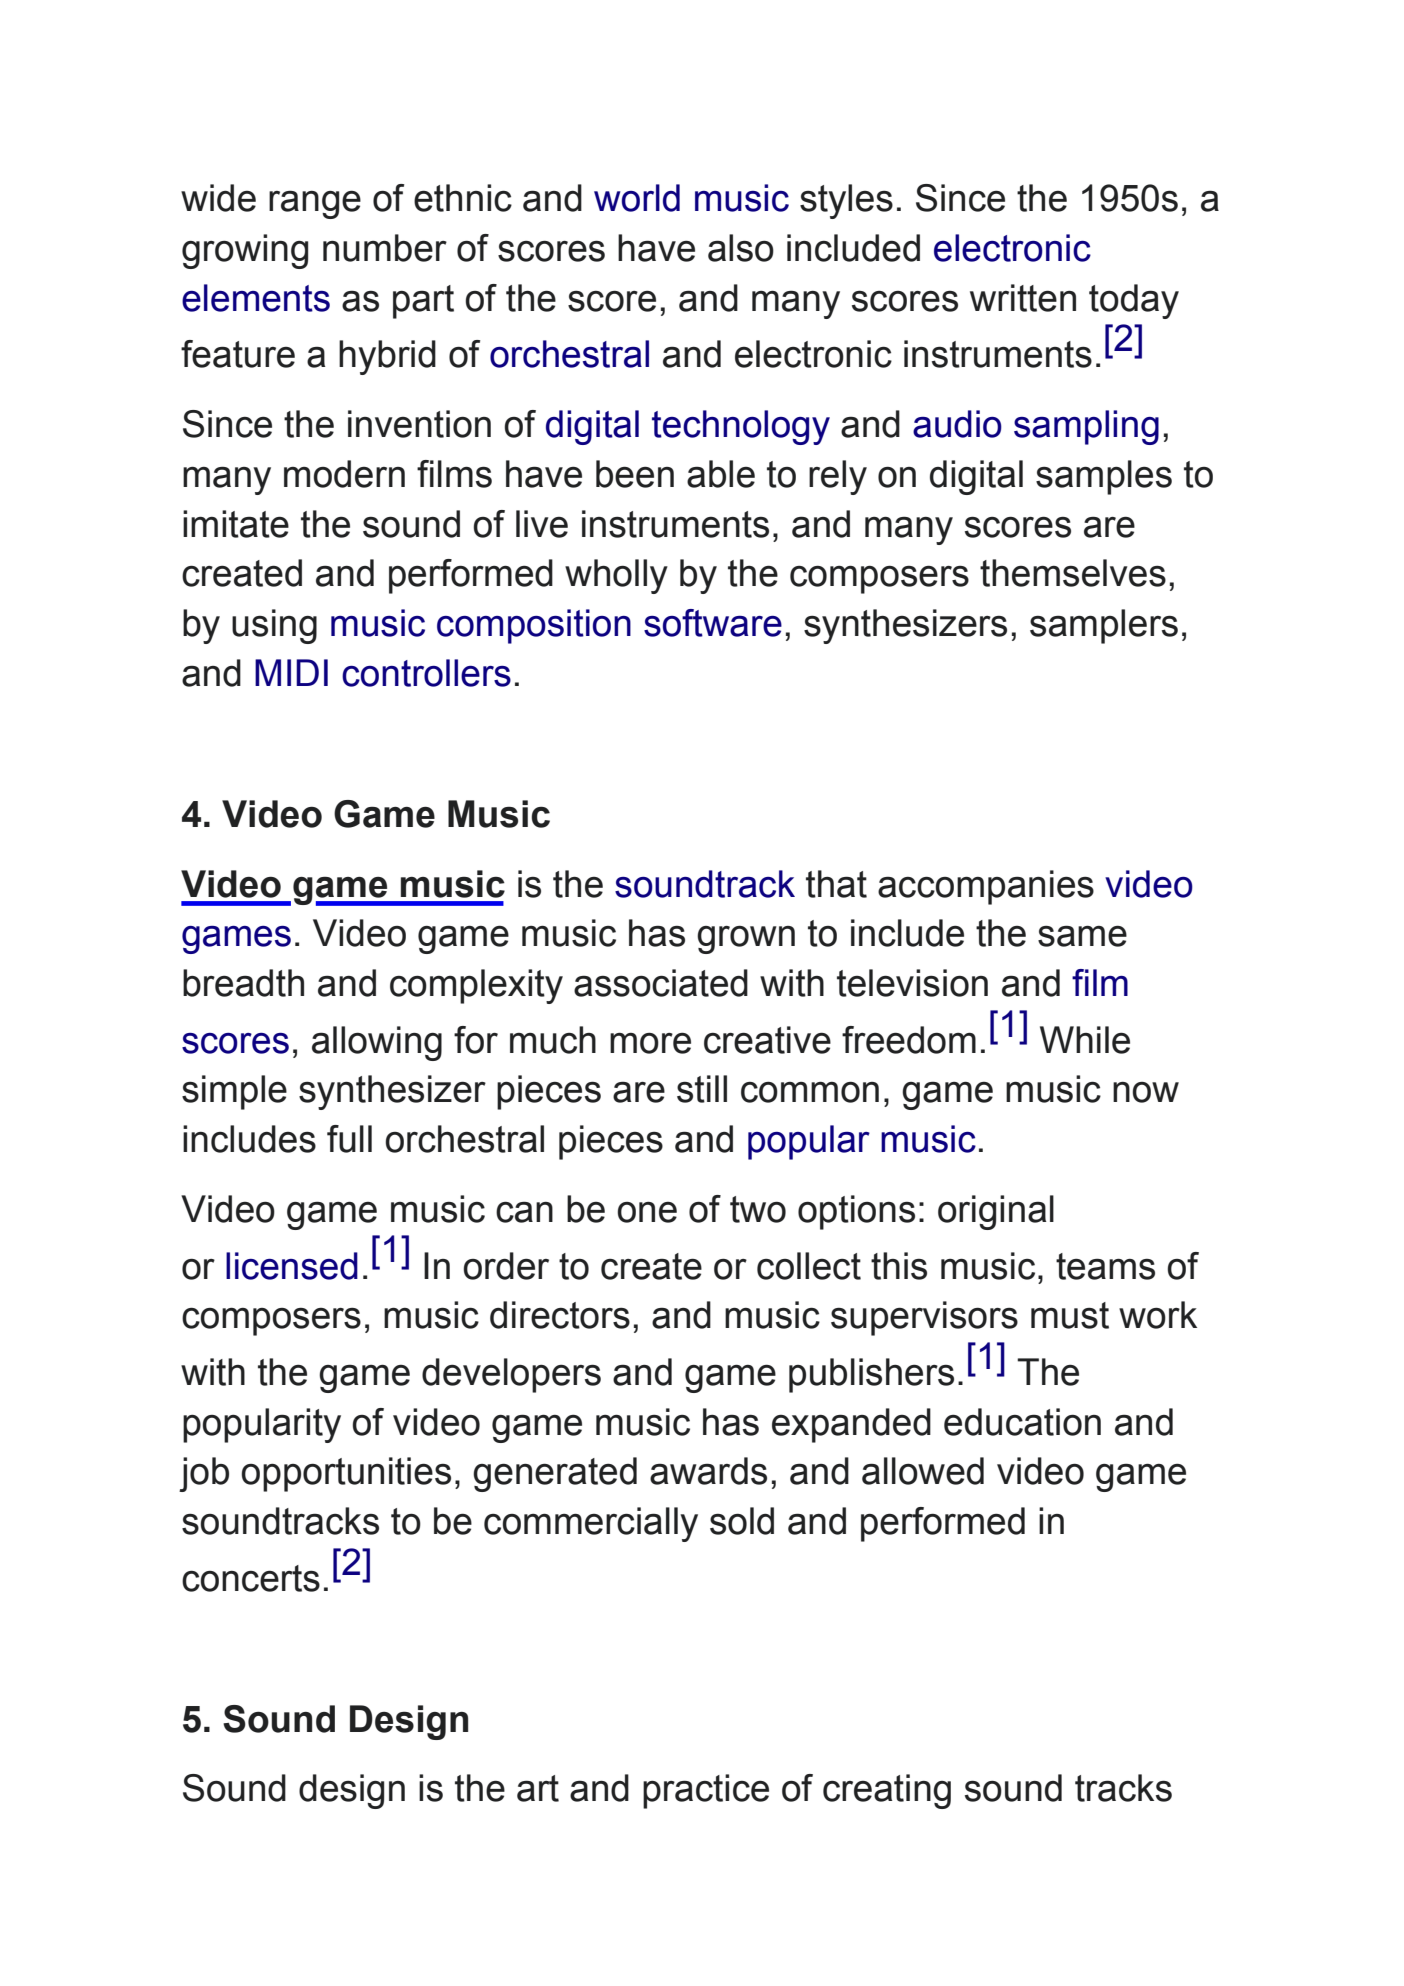 Image resolution: width=1404 pixels, height=1986 pixels. Describe the element at coordinates (1022, 1422) in the image. I see `education` at that location.
